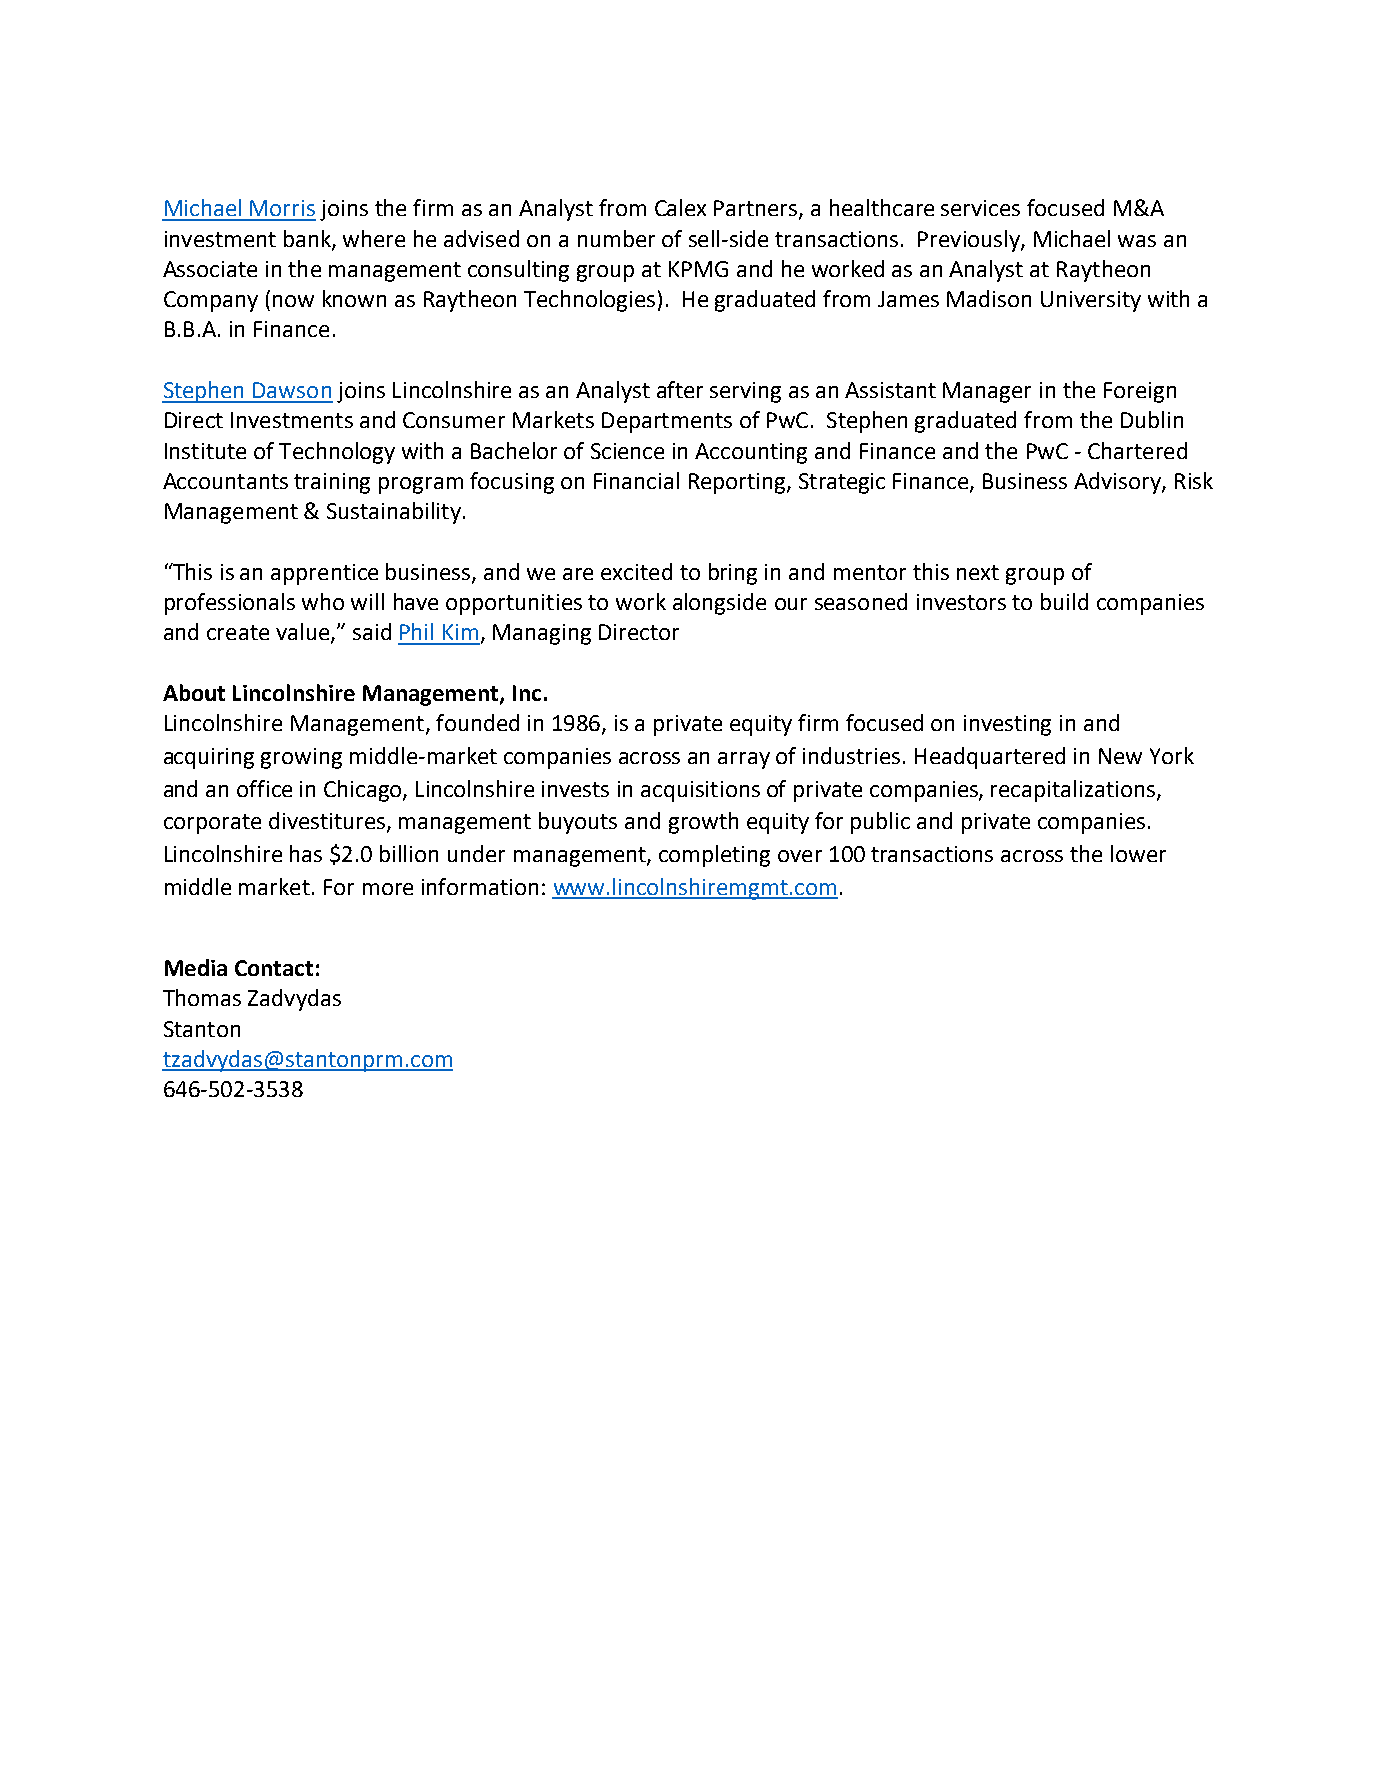  Describe the element at coordinates (616, 238) in the image. I see `number` at that location.
